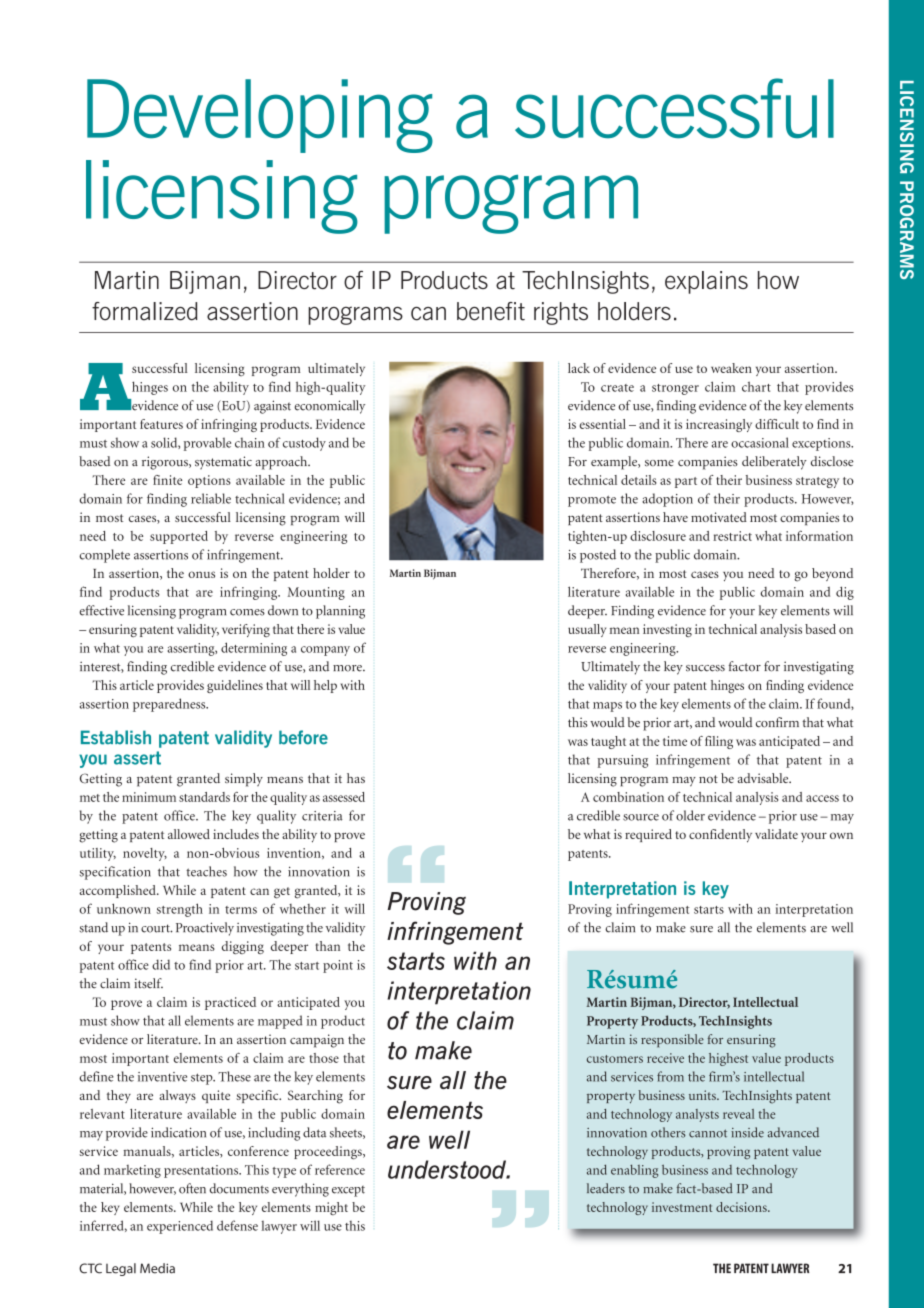  What do you see at coordinates (260, 116) in the screenshot?
I see `Developing` at bounding box center [260, 116].
